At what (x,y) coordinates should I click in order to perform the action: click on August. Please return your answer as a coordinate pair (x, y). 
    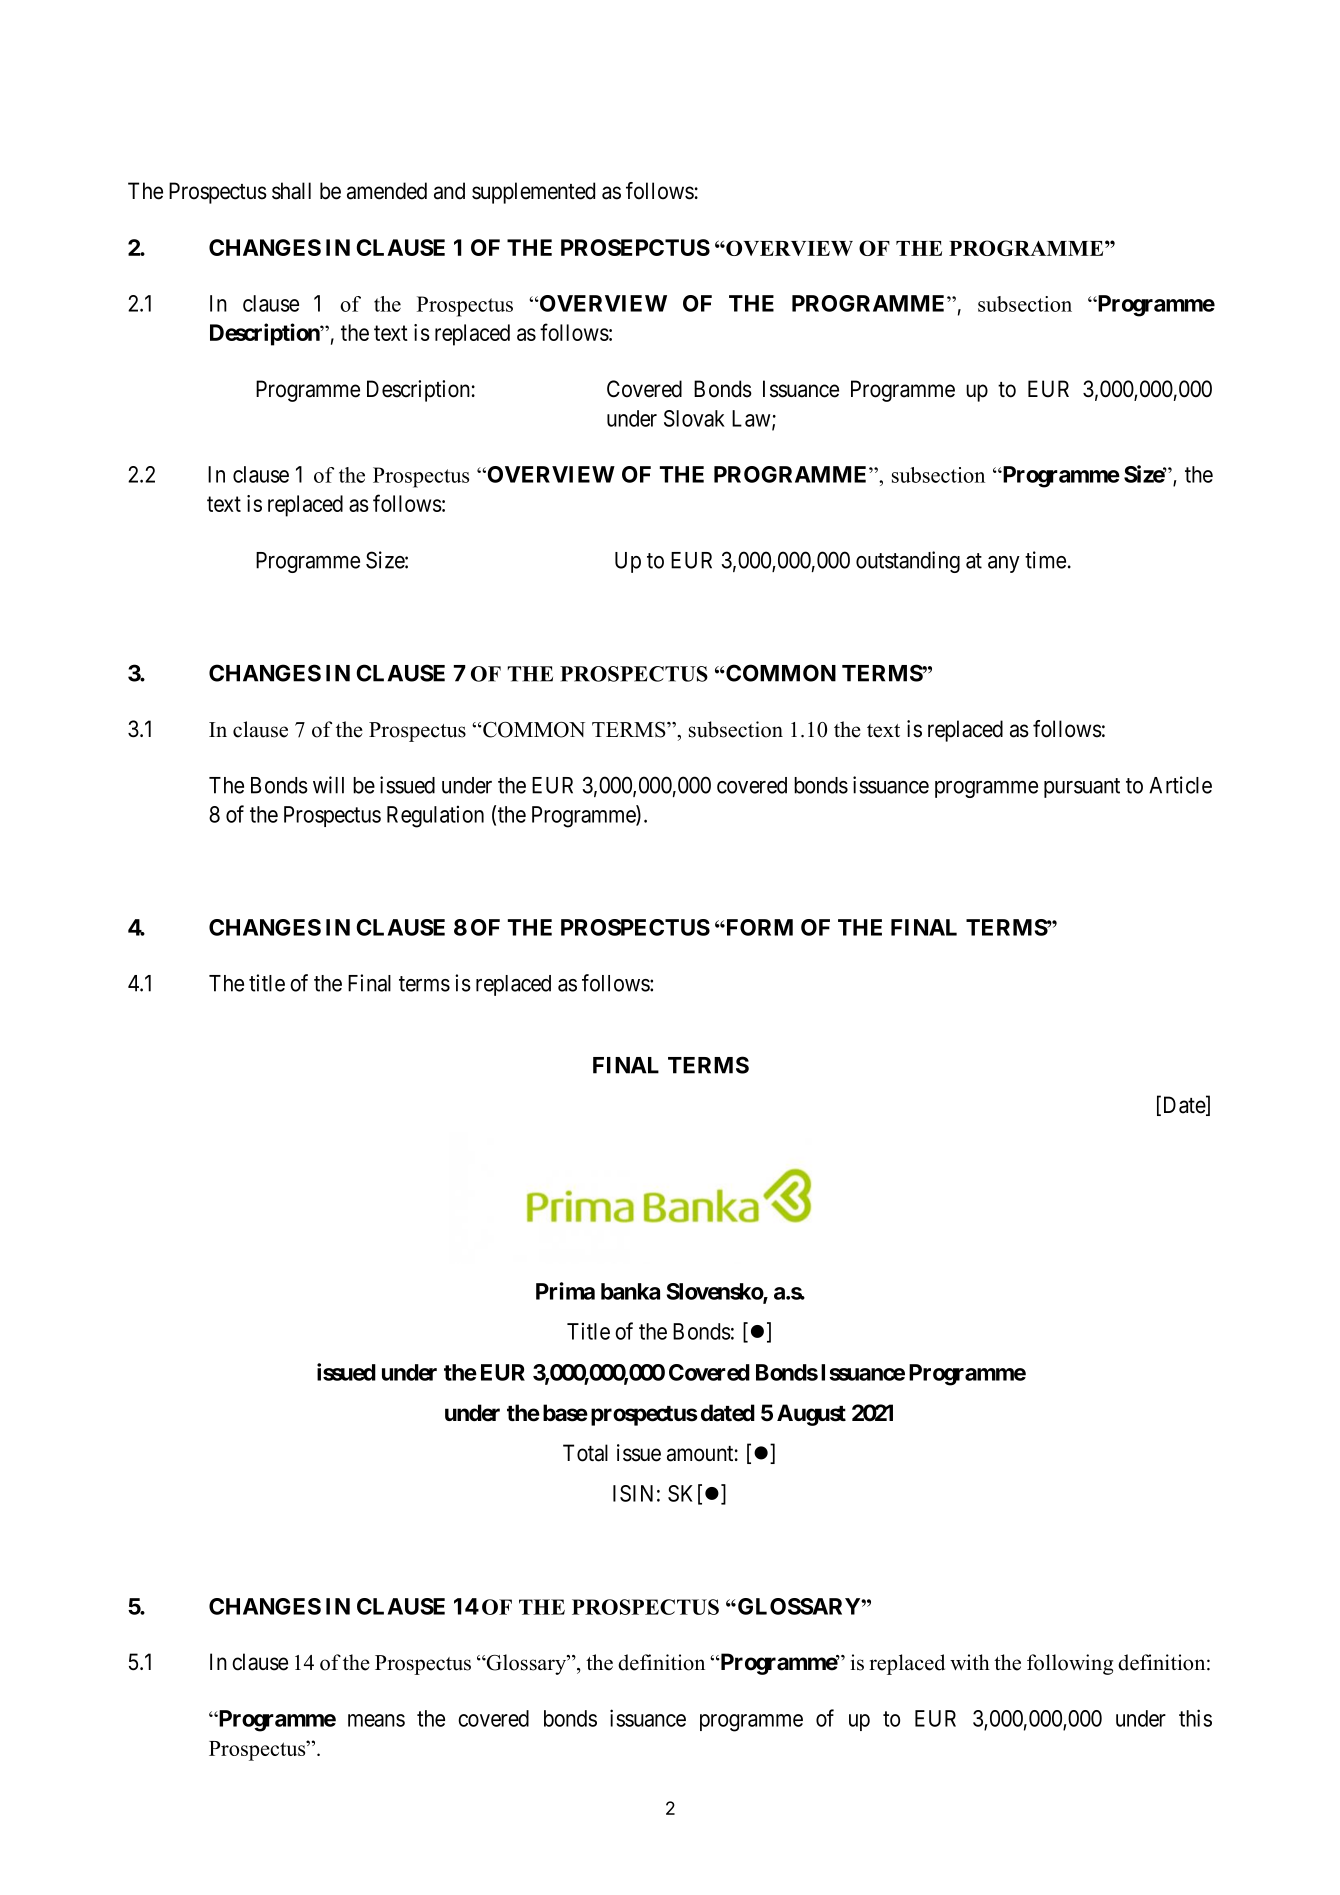
    Looking at the image, I should click on (811, 1415).
